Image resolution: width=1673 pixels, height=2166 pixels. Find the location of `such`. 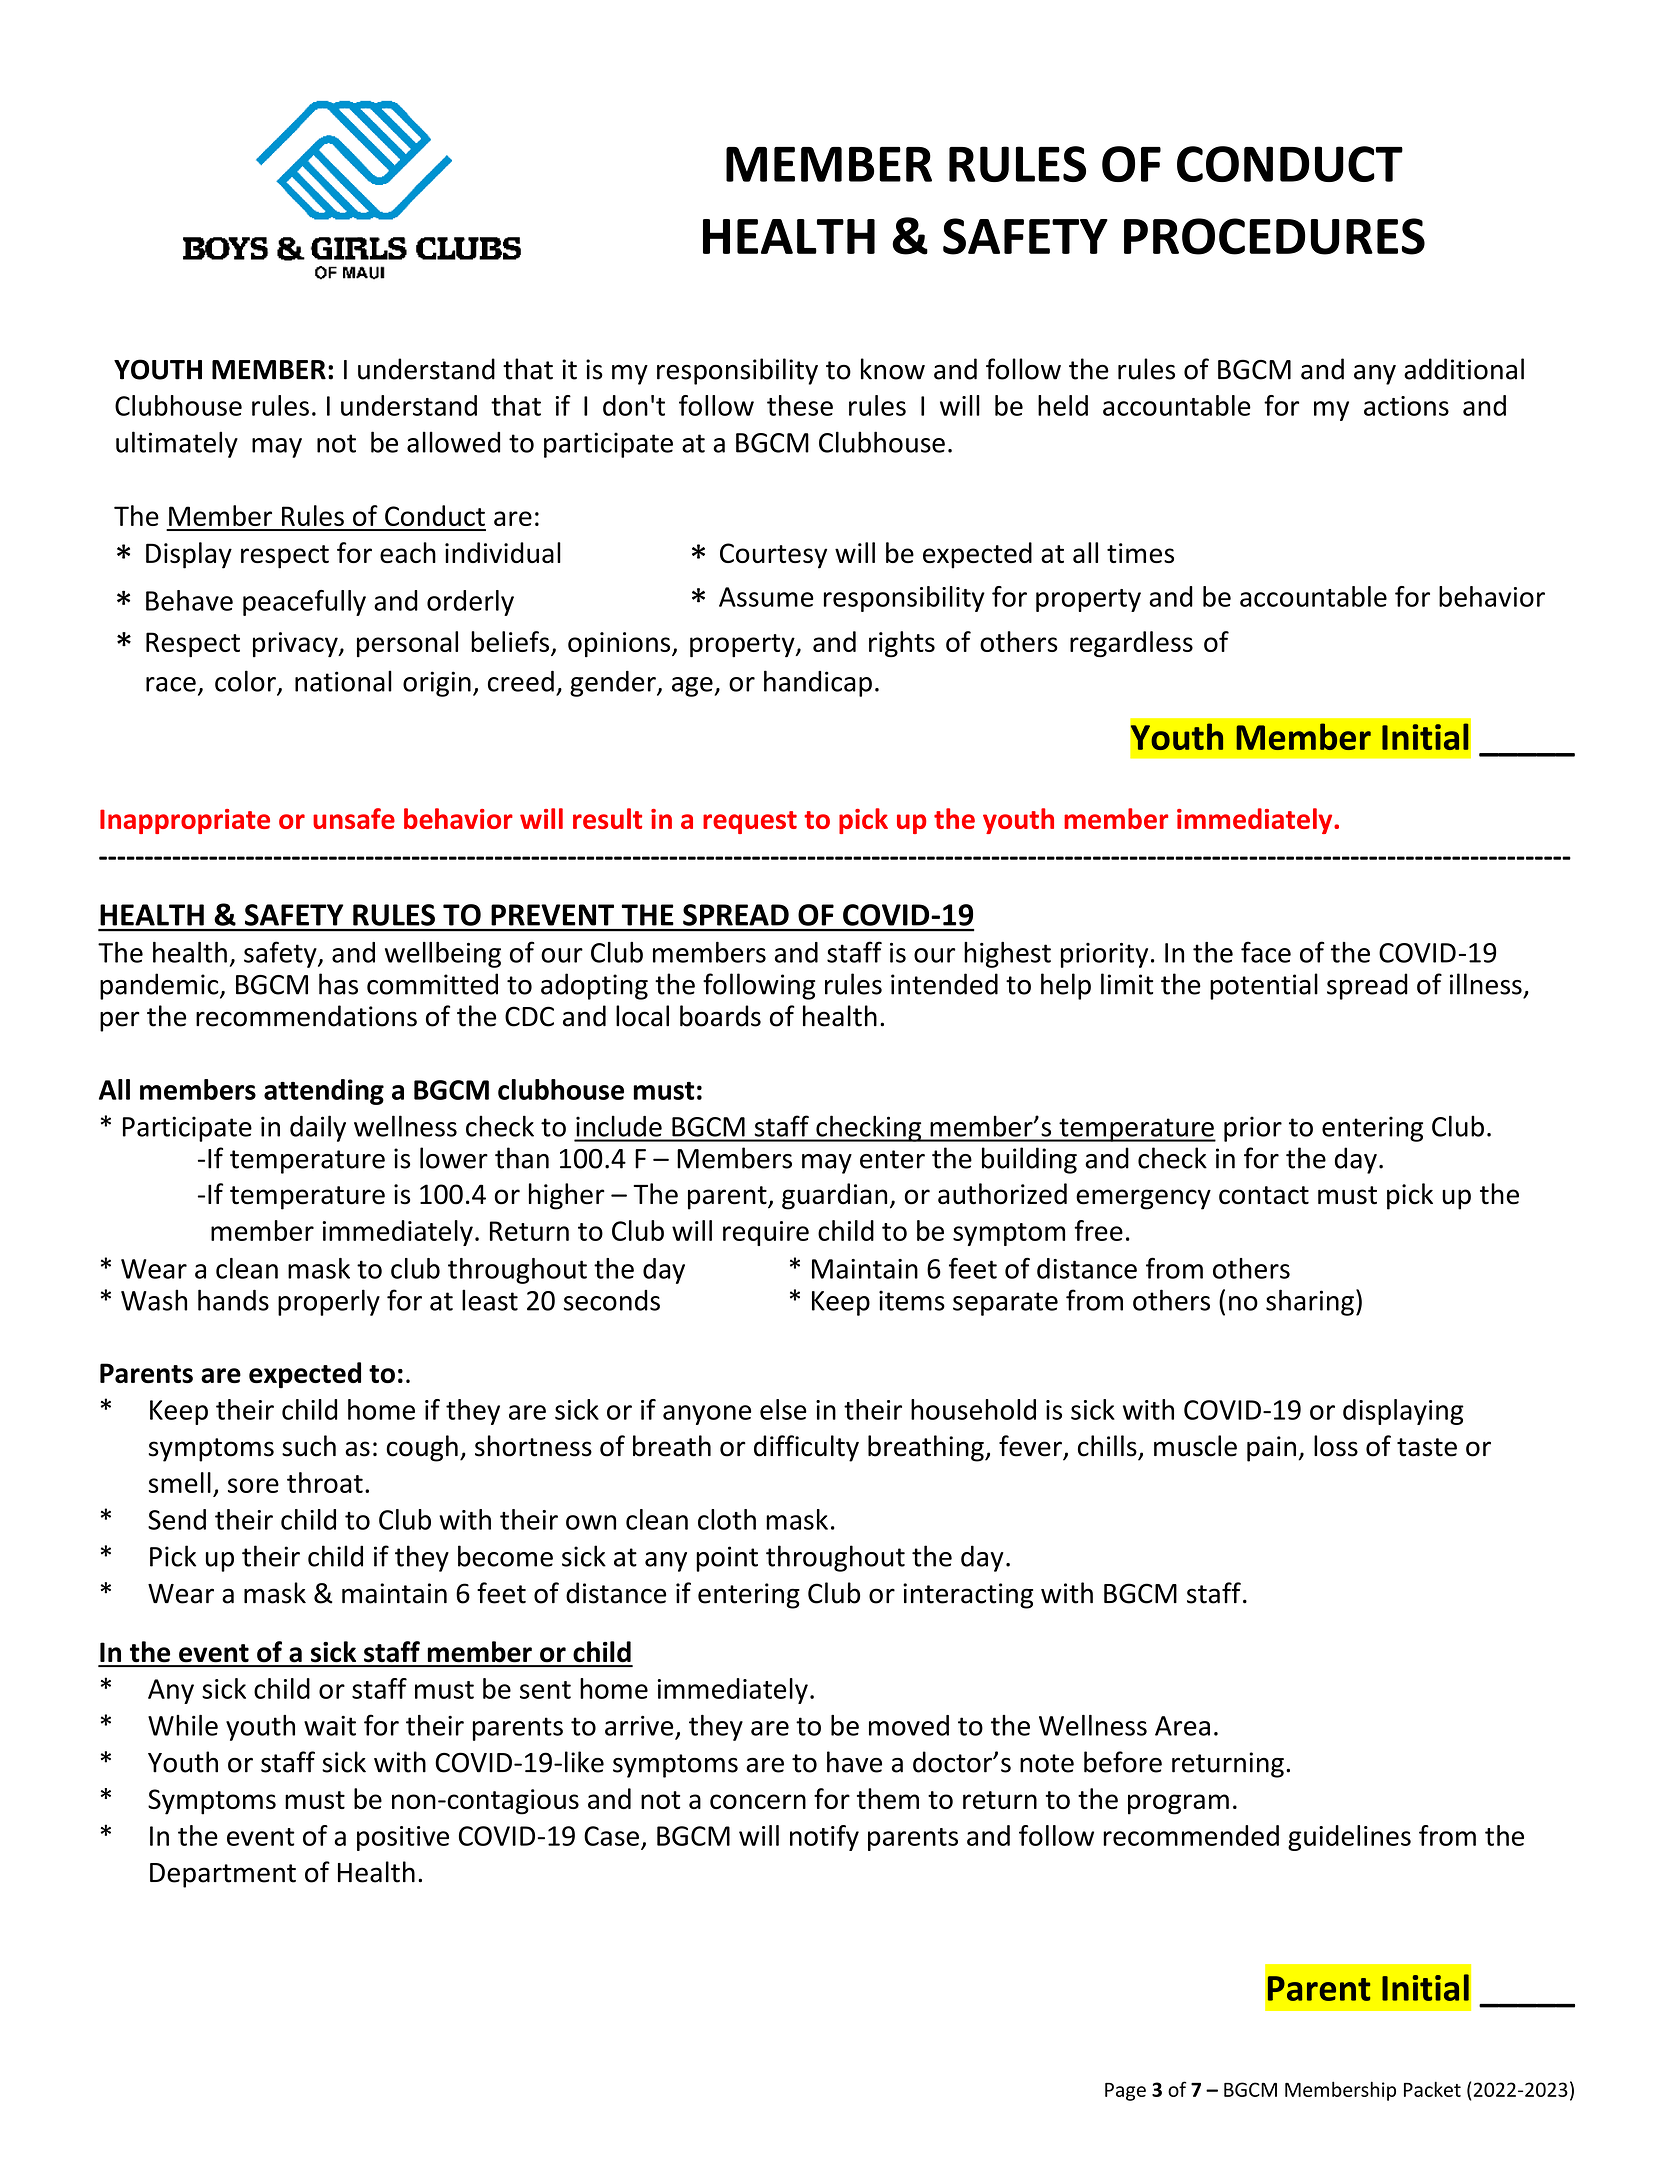

such is located at coordinates (309, 1446).
